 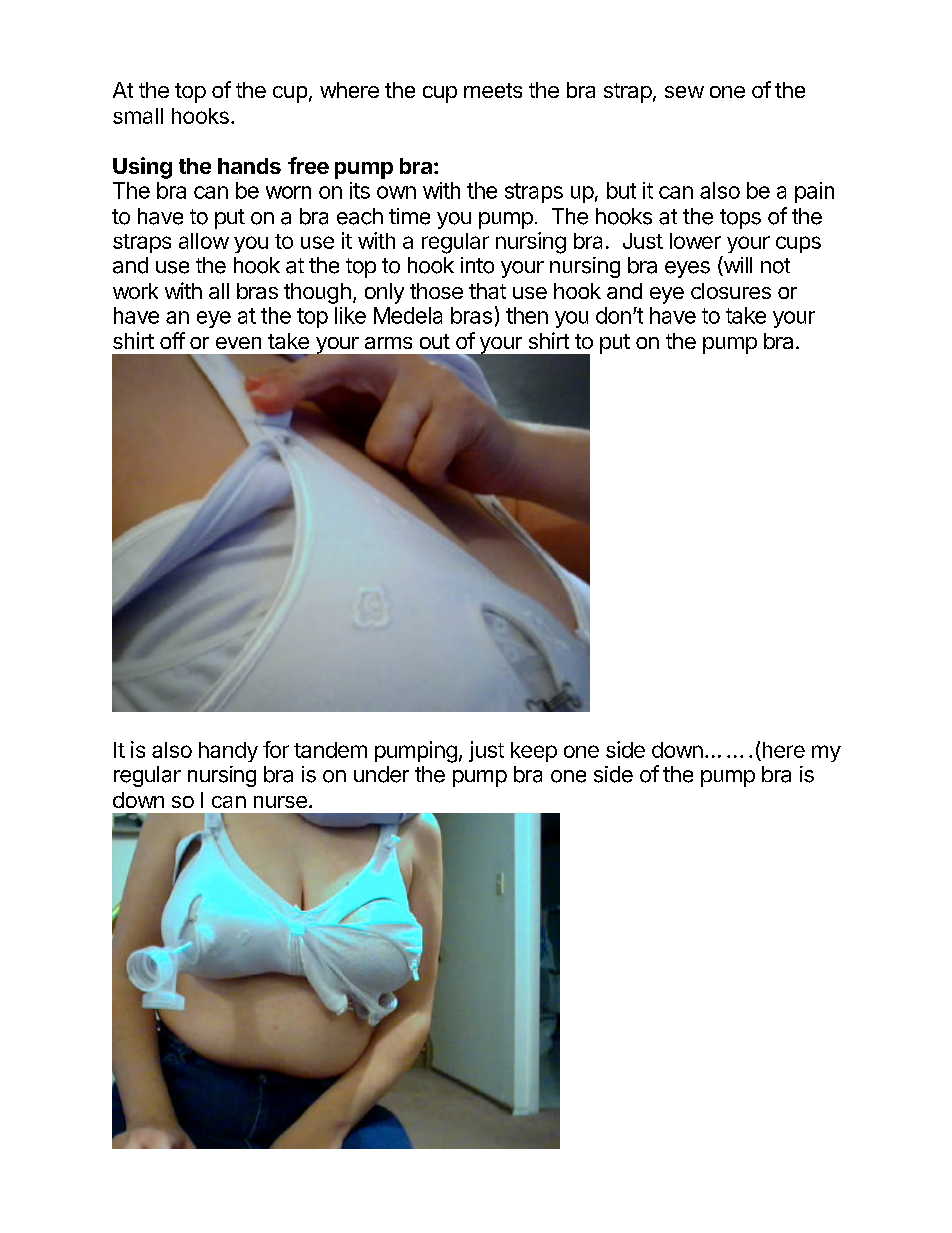 I want to click on nurse, so click(x=280, y=802).
